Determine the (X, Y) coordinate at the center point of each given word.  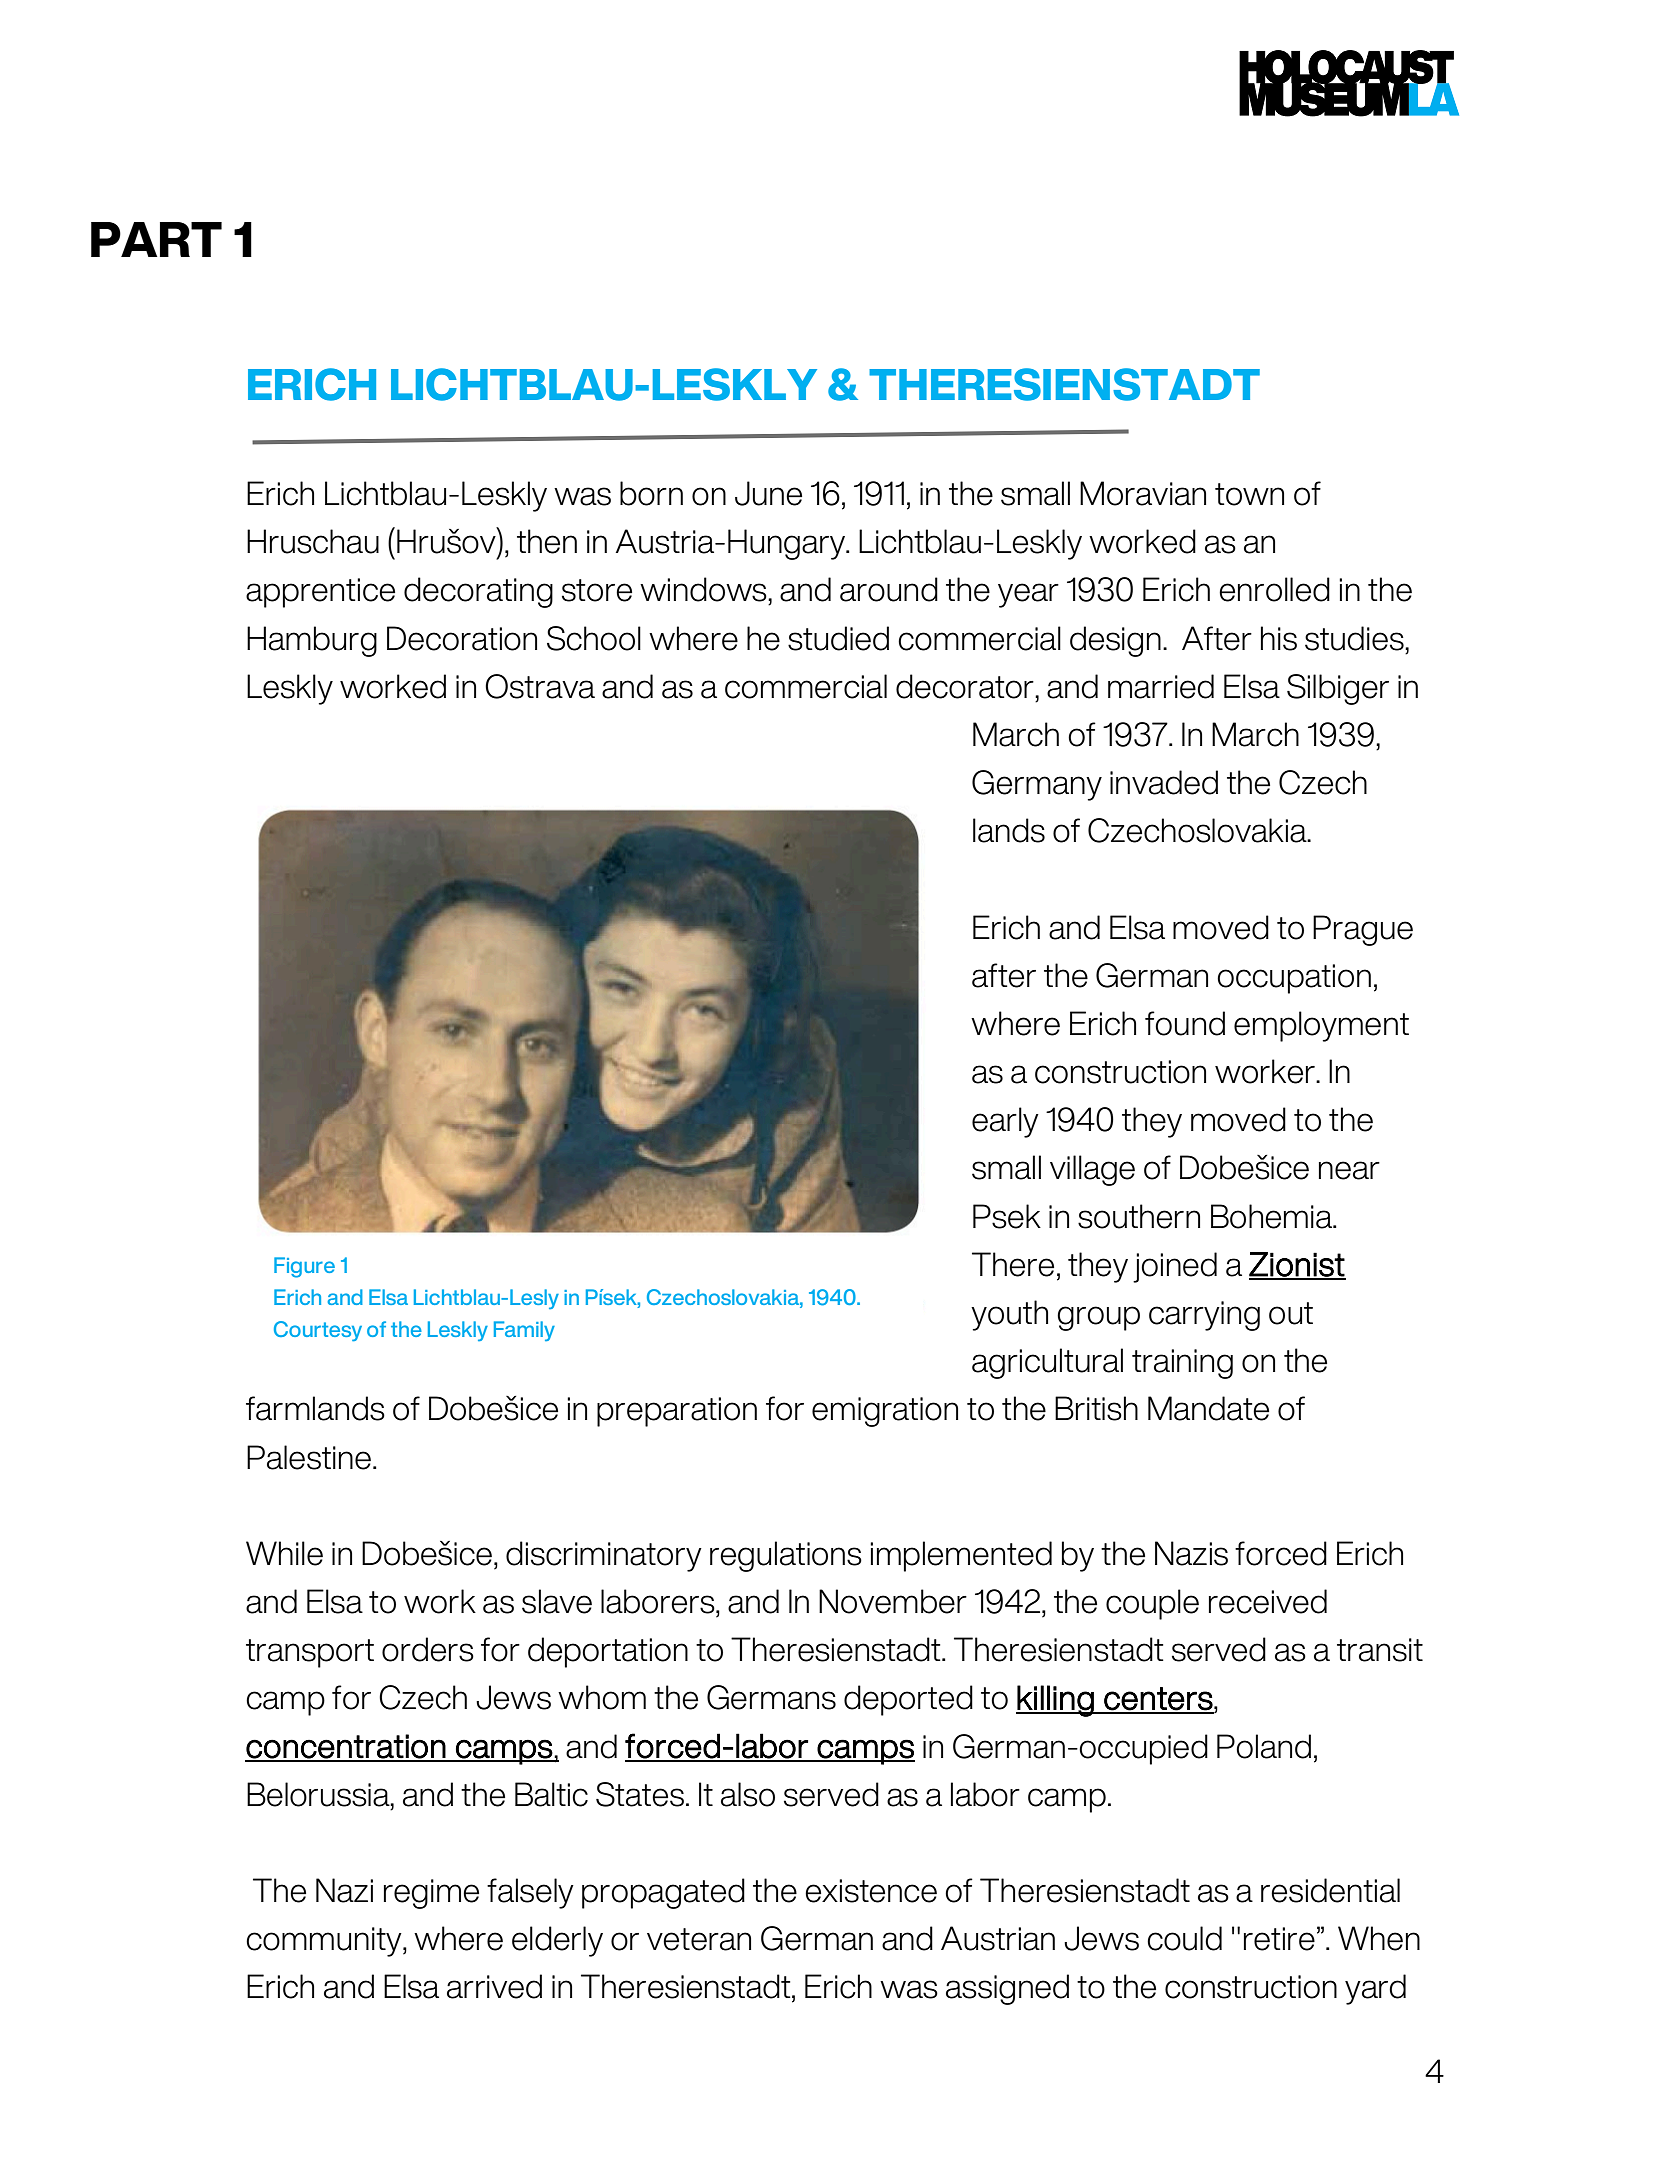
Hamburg (312, 641)
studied (838, 638)
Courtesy (318, 1331)
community (325, 1942)
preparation (677, 1412)
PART (156, 239)
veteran (699, 1939)
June (768, 493)
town (1249, 494)
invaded (1164, 782)
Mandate (1208, 1408)
